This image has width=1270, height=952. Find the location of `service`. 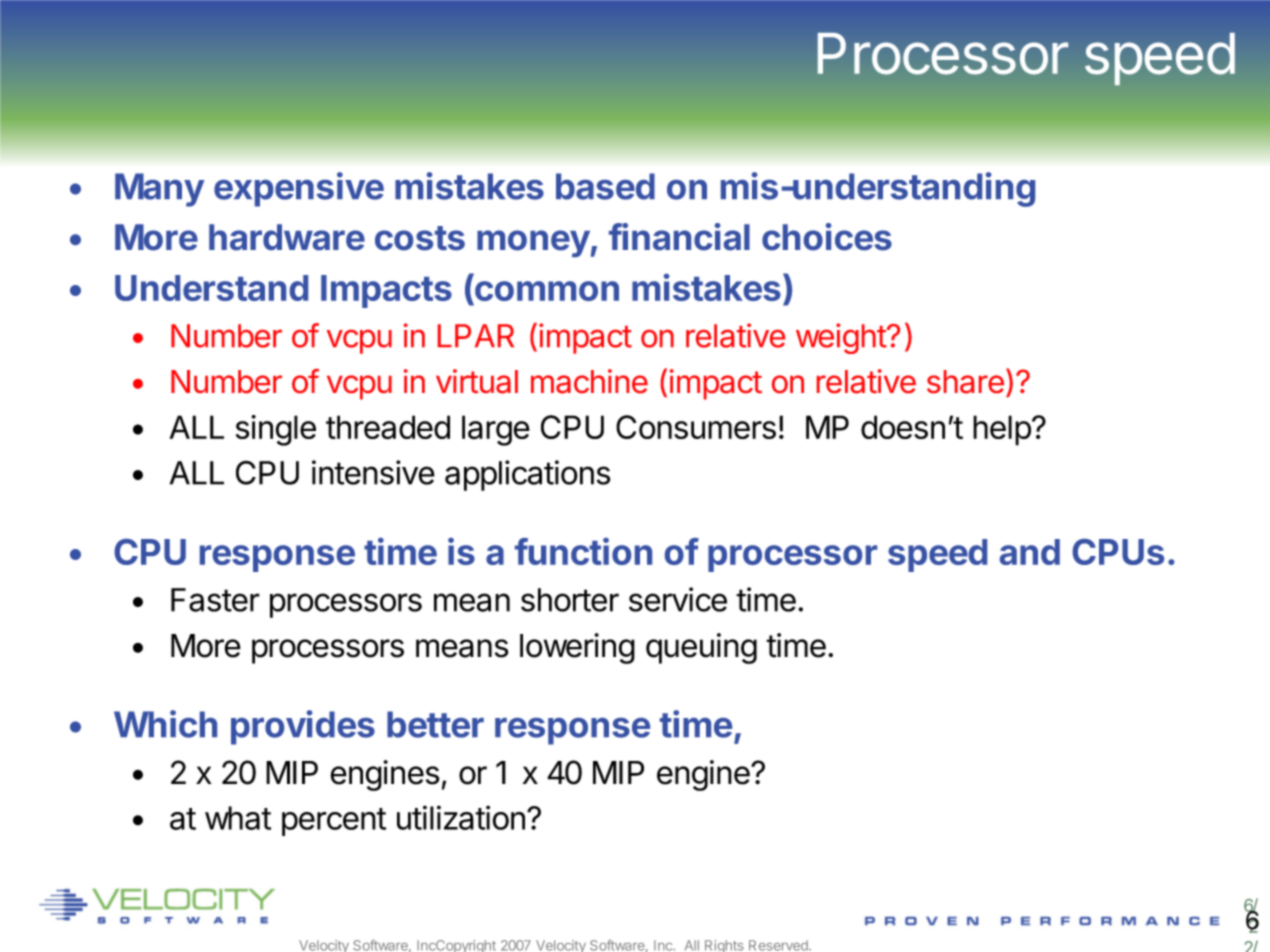

service is located at coordinates (678, 599).
